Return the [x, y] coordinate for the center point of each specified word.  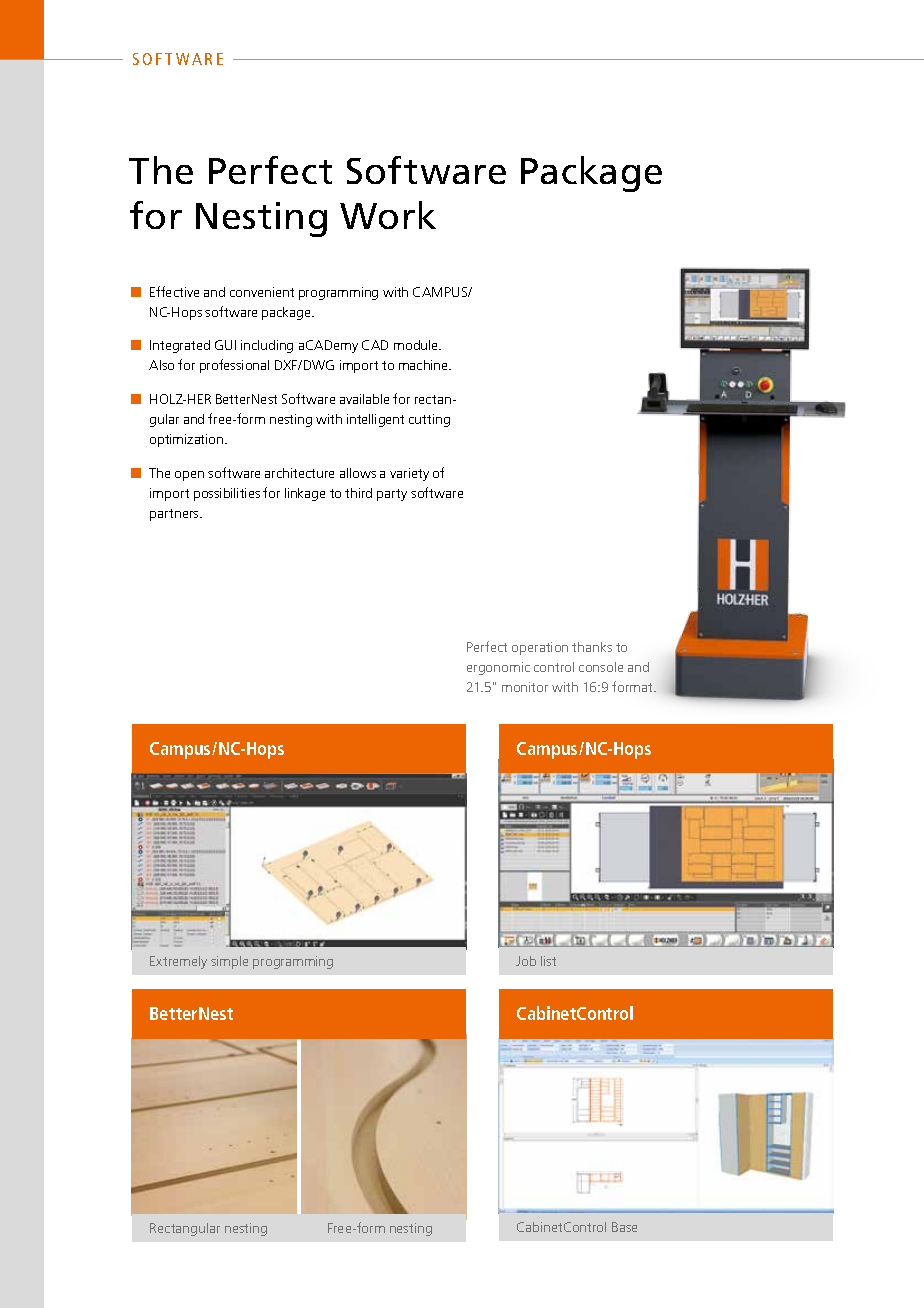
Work [388, 215]
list [548, 961]
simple [229, 962]
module [417, 345]
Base [624, 1227]
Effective [174, 291]
